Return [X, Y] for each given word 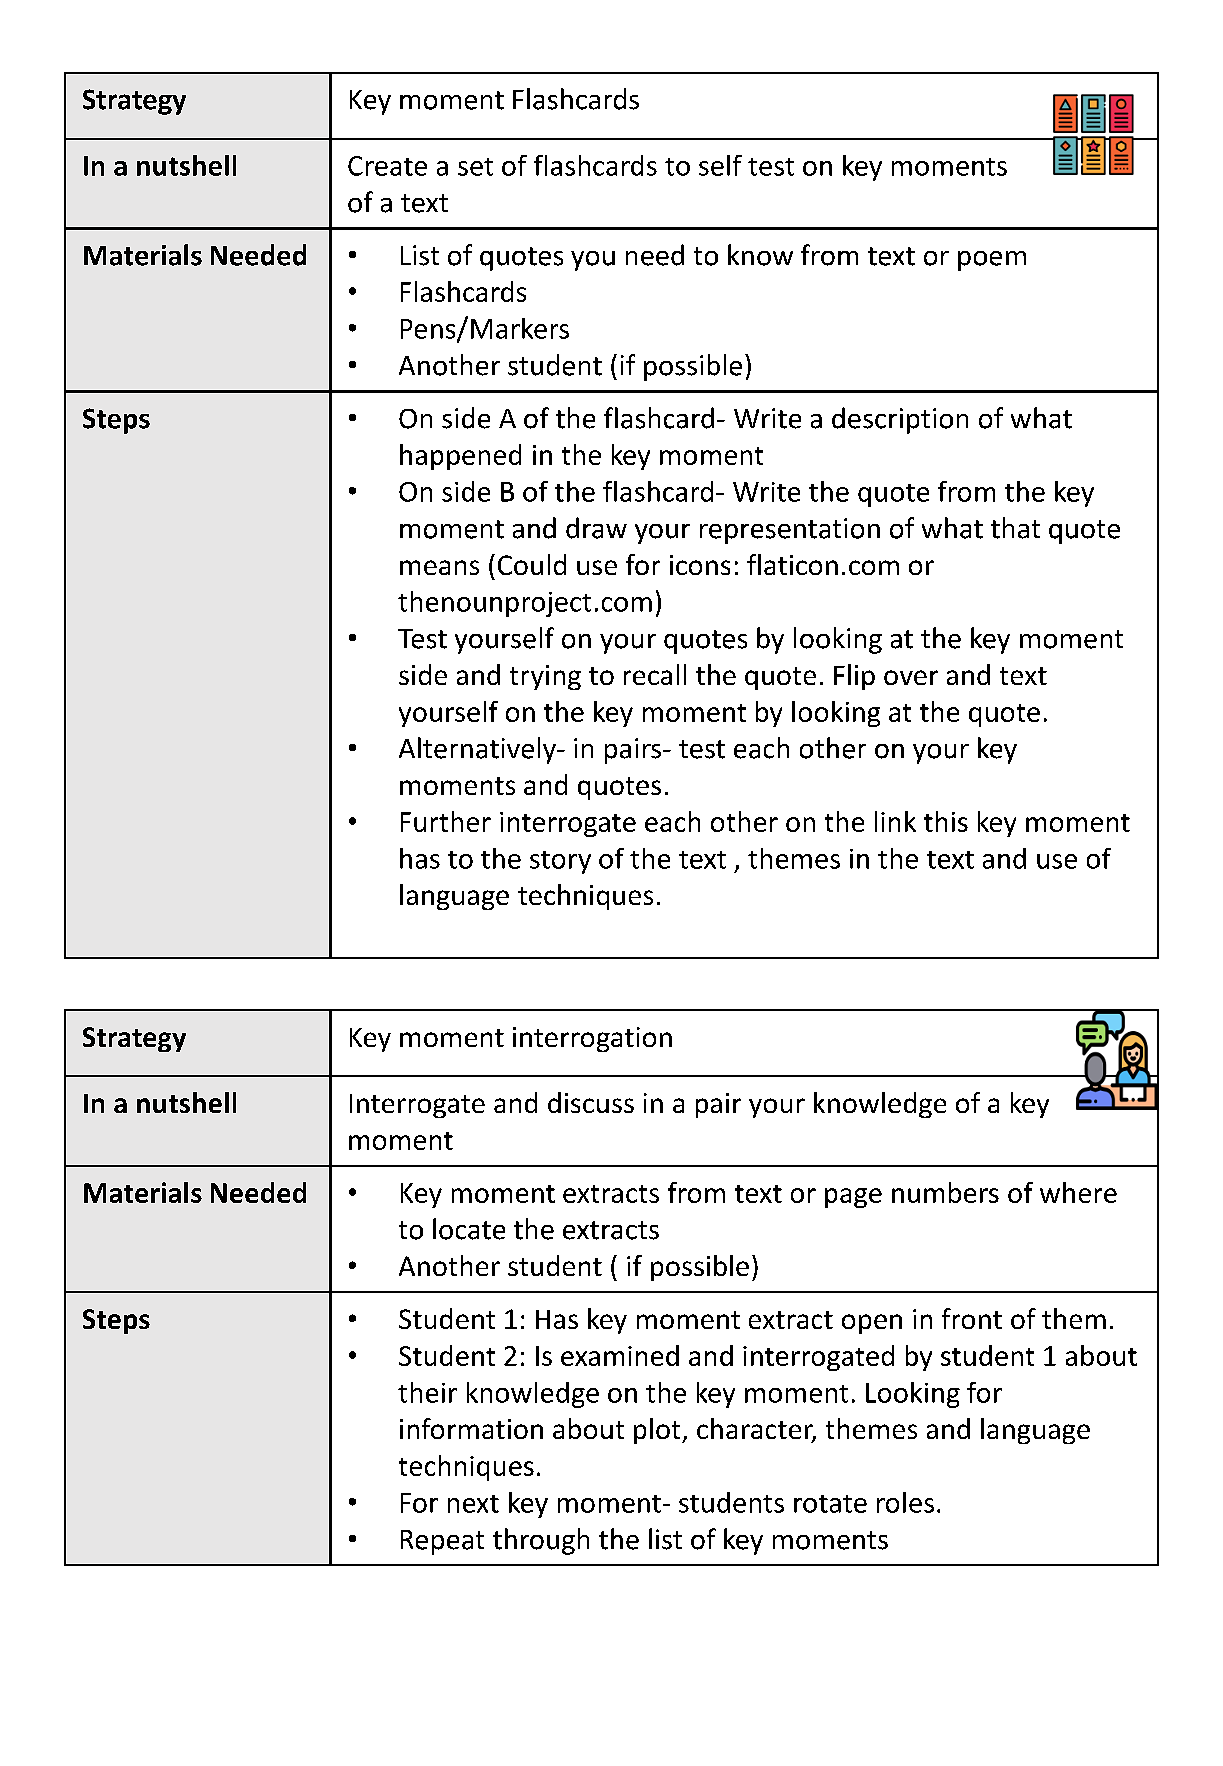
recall [655, 674]
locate [469, 1229]
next [473, 1504]
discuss [591, 1102]
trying [545, 677]
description [900, 420]
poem [992, 261]
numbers [945, 1192]
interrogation [592, 1039]
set [475, 167]
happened [460, 457]
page [853, 1198]
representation [790, 531]
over [911, 677]
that [1015, 528]
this [946, 821]
